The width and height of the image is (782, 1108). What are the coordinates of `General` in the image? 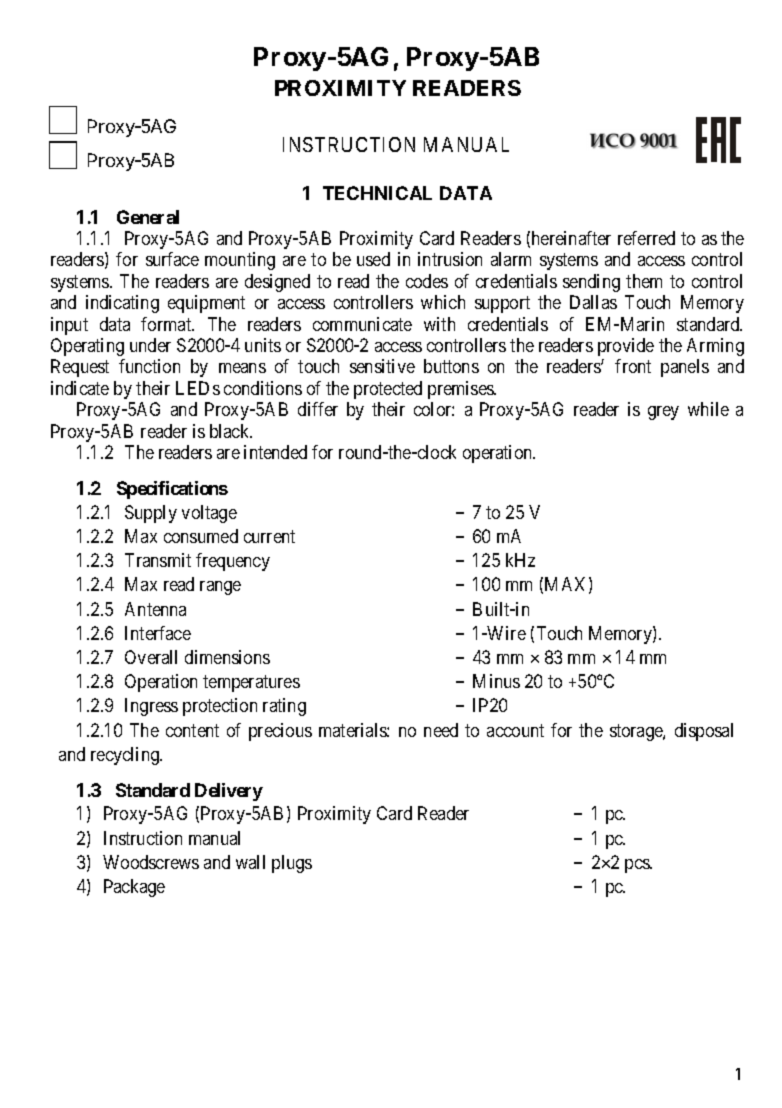 It's located at (148, 217).
